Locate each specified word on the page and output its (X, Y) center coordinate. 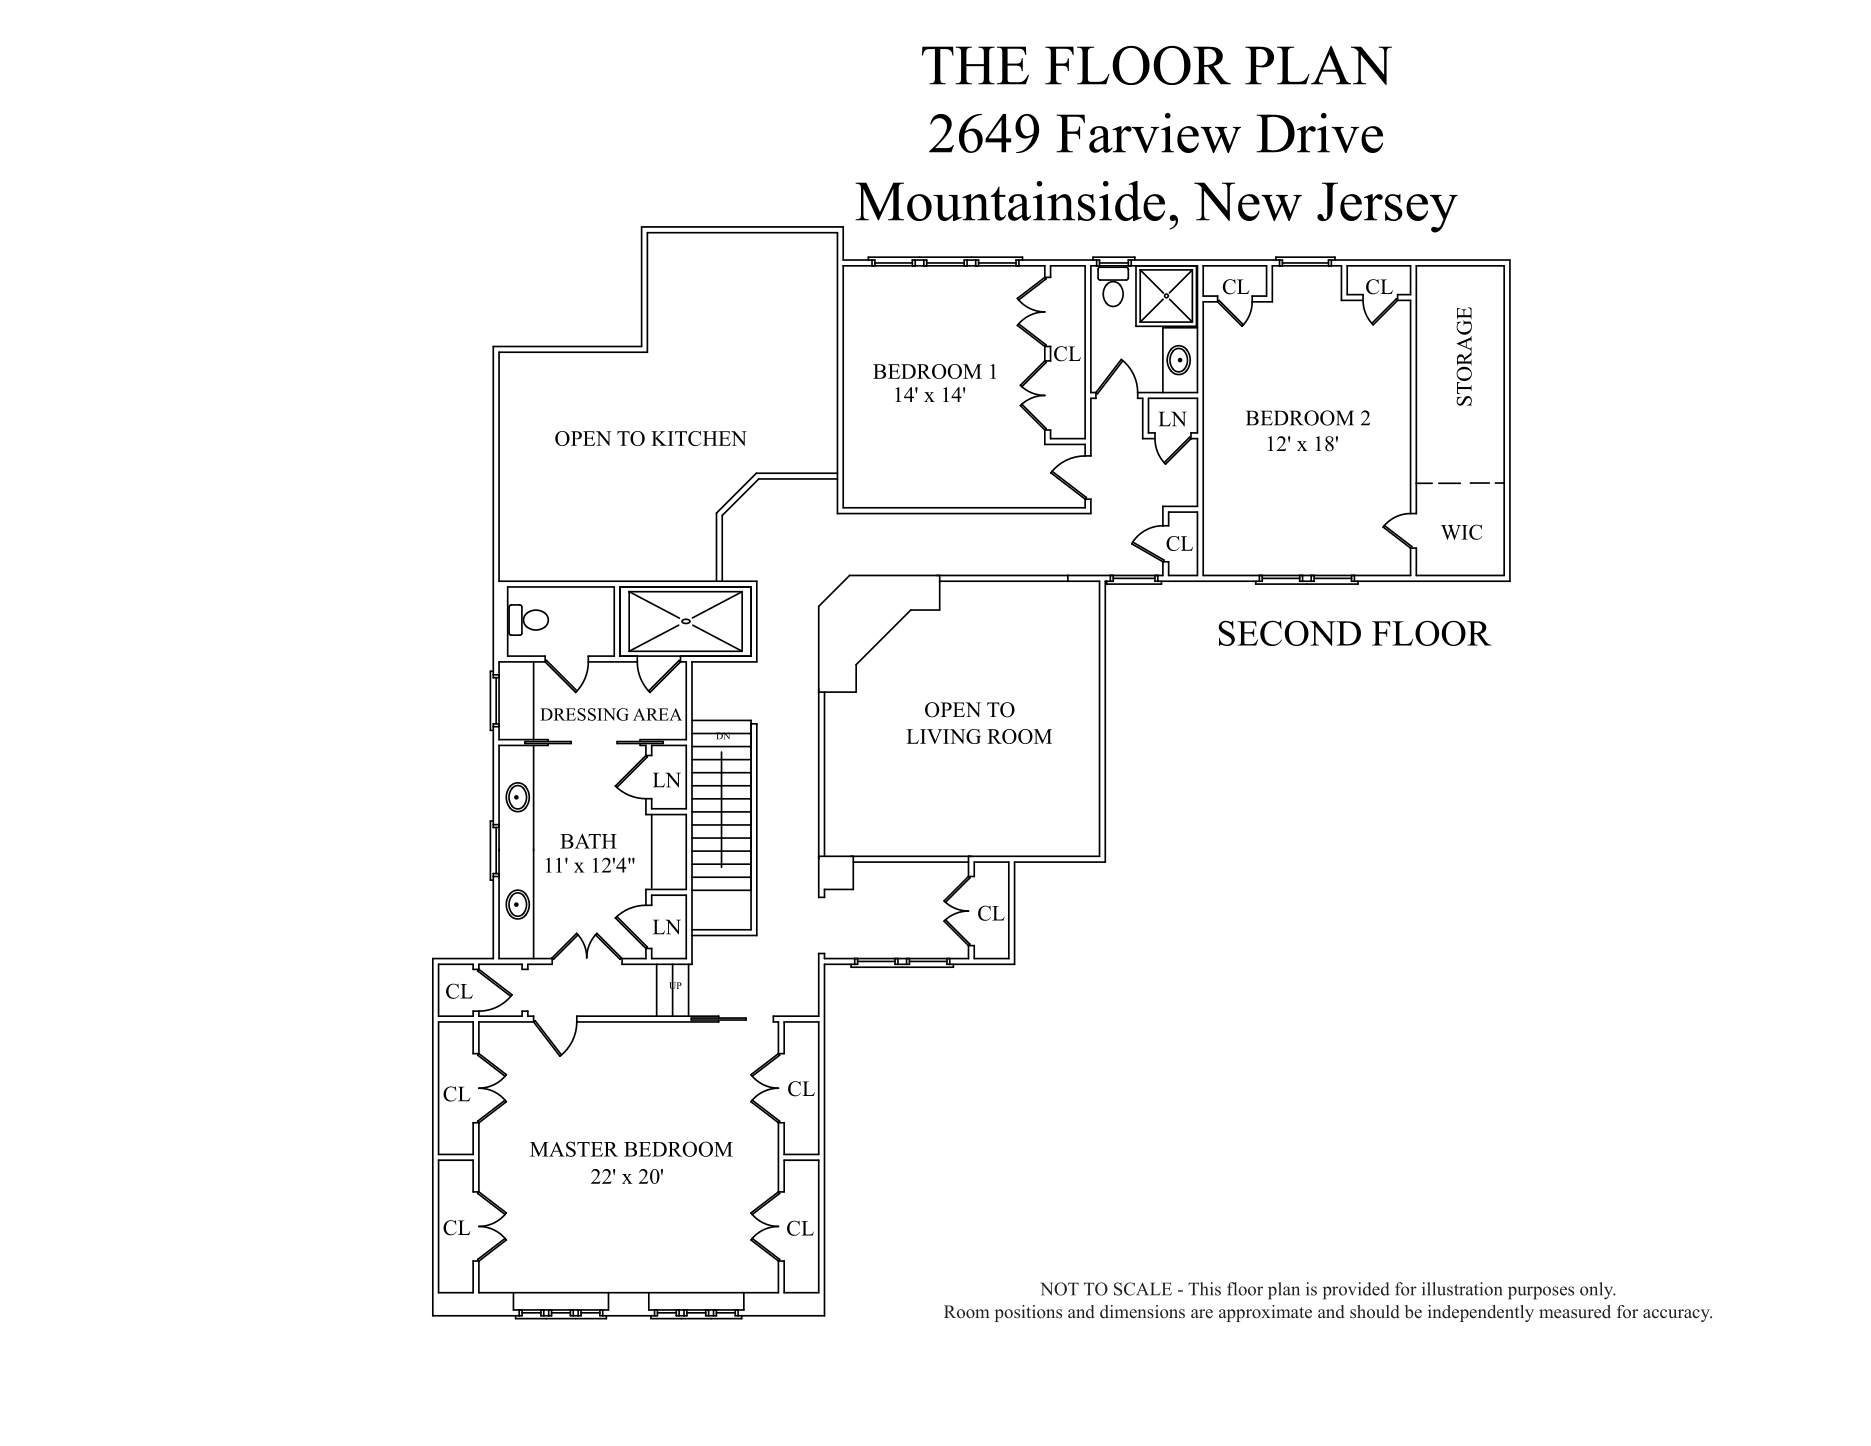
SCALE (1143, 1289)
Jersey (1387, 207)
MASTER (574, 1149)
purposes (1541, 1293)
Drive (1319, 133)
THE (975, 65)
